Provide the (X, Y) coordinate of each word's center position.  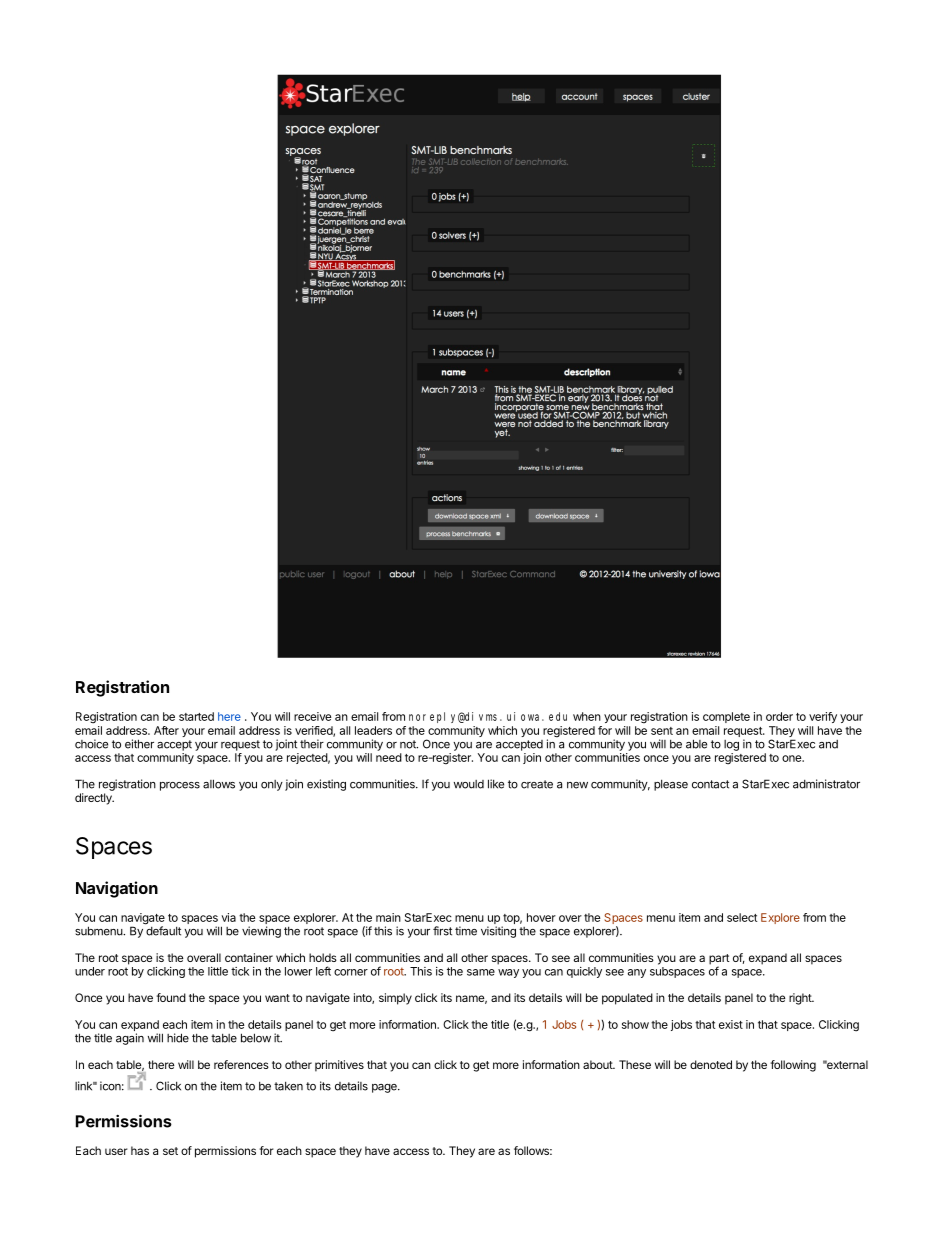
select (742, 917)
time (466, 931)
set (170, 1151)
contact (710, 784)
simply (395, 999)
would (469, 784)
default (163, 930)
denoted (711, 1064)
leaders (373, 730)
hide (178, 1038)
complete (726, 717)
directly (94, 799)
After (166, 730)
